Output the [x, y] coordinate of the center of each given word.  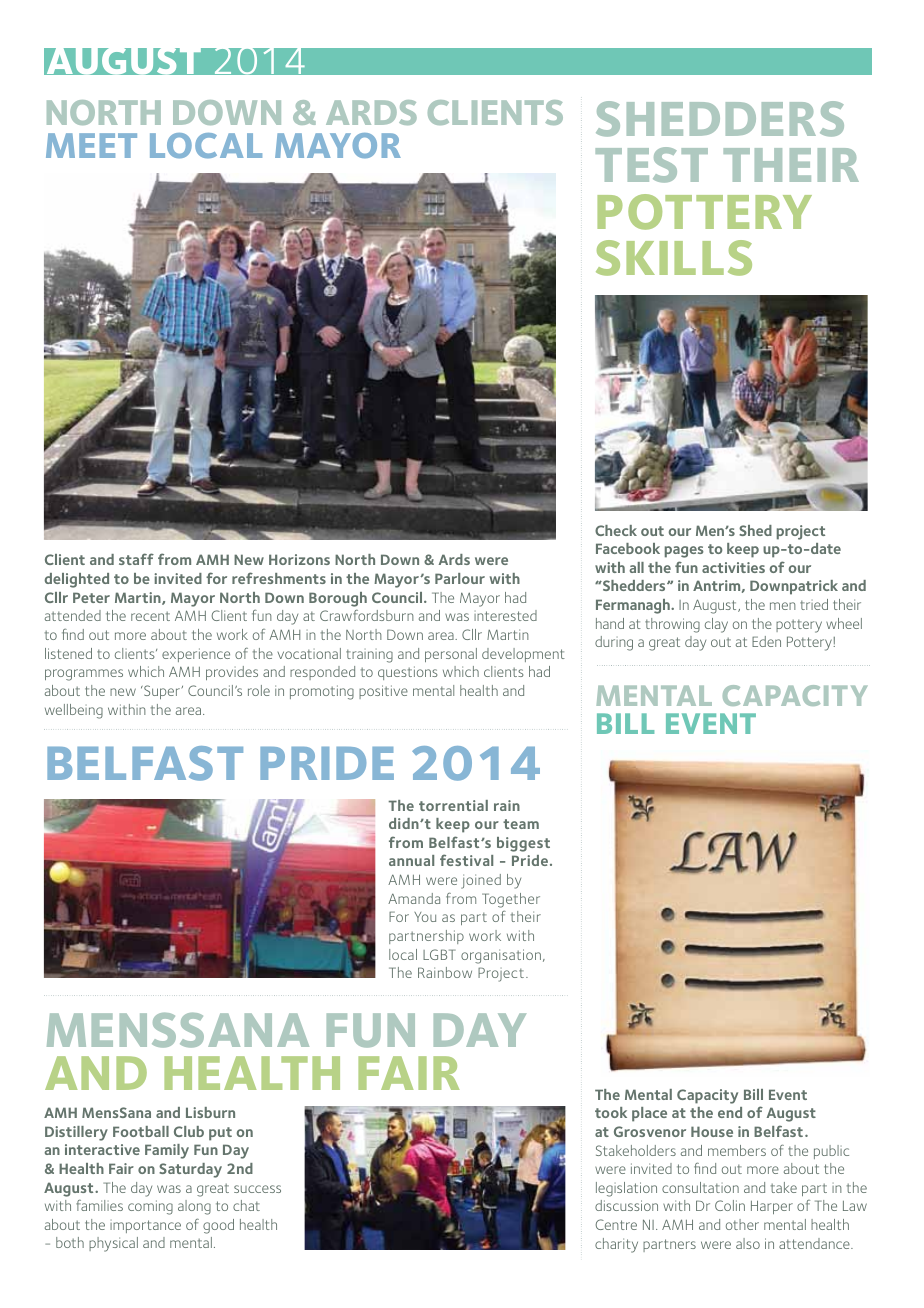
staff [136, 559]
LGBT [439, 954]
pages [684, 552]
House [712, 1131]
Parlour [460, 578]
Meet [91, 145]
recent [150, 616]
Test [652, 165]
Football [141, 1131]
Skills [674, 258]
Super [161, 692]
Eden [766, 641]
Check [616, 530]
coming [150, 1207]
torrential [453, 805]
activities [733, 567]
